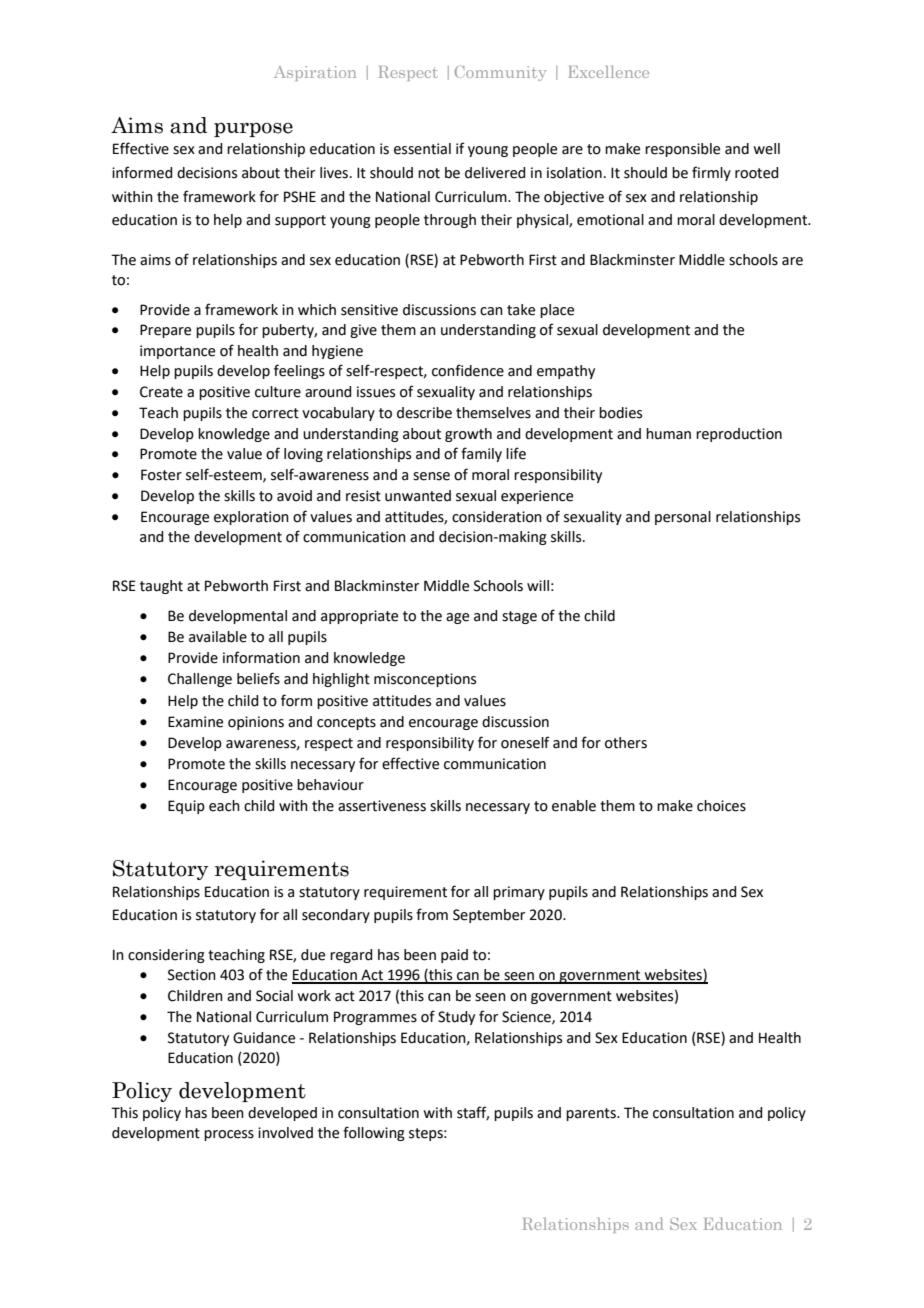 The height and width of the document is (1308, 924). I want to click on responsible, so click(682, 150).
